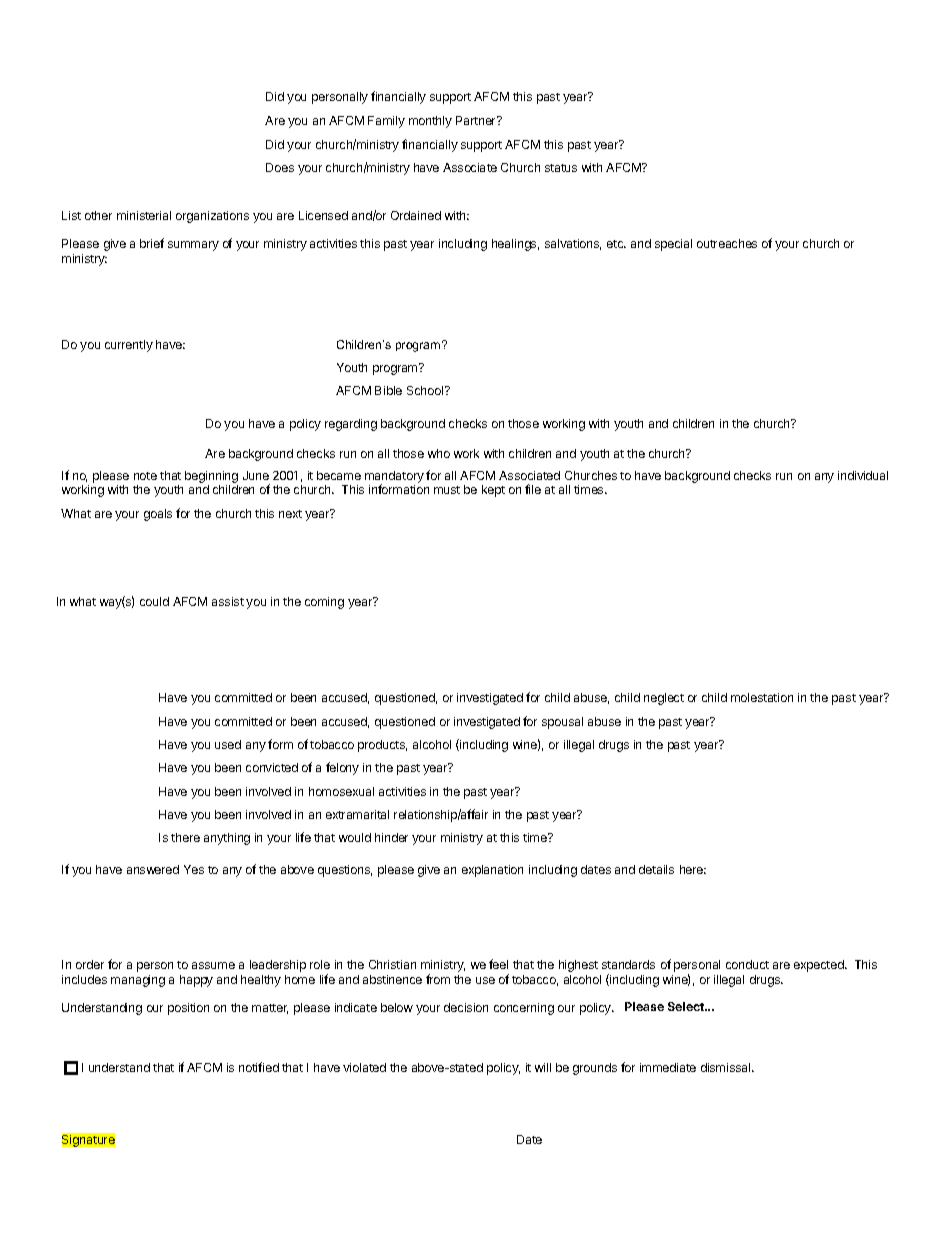 The width and height of the screenshot is (952, 1233). I want to click on special, so click(673, 245).
